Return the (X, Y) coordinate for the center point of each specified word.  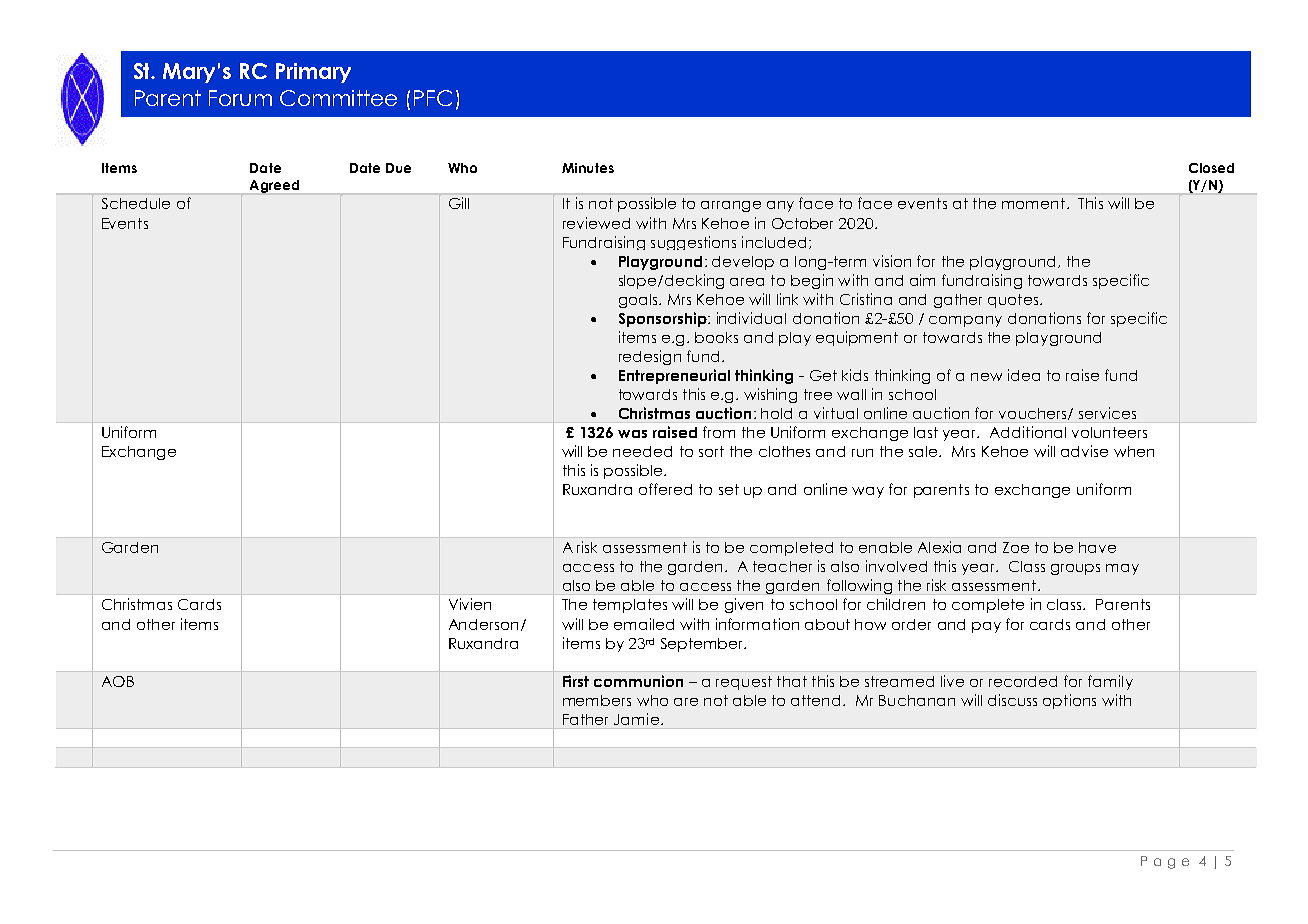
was (632, 434)
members (597, 700)
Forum (240, 98)
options (1069, 701)
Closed (1211, 168)
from (719, 432)
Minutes (588, 168)
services (1107, 413)
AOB (118, 681)
